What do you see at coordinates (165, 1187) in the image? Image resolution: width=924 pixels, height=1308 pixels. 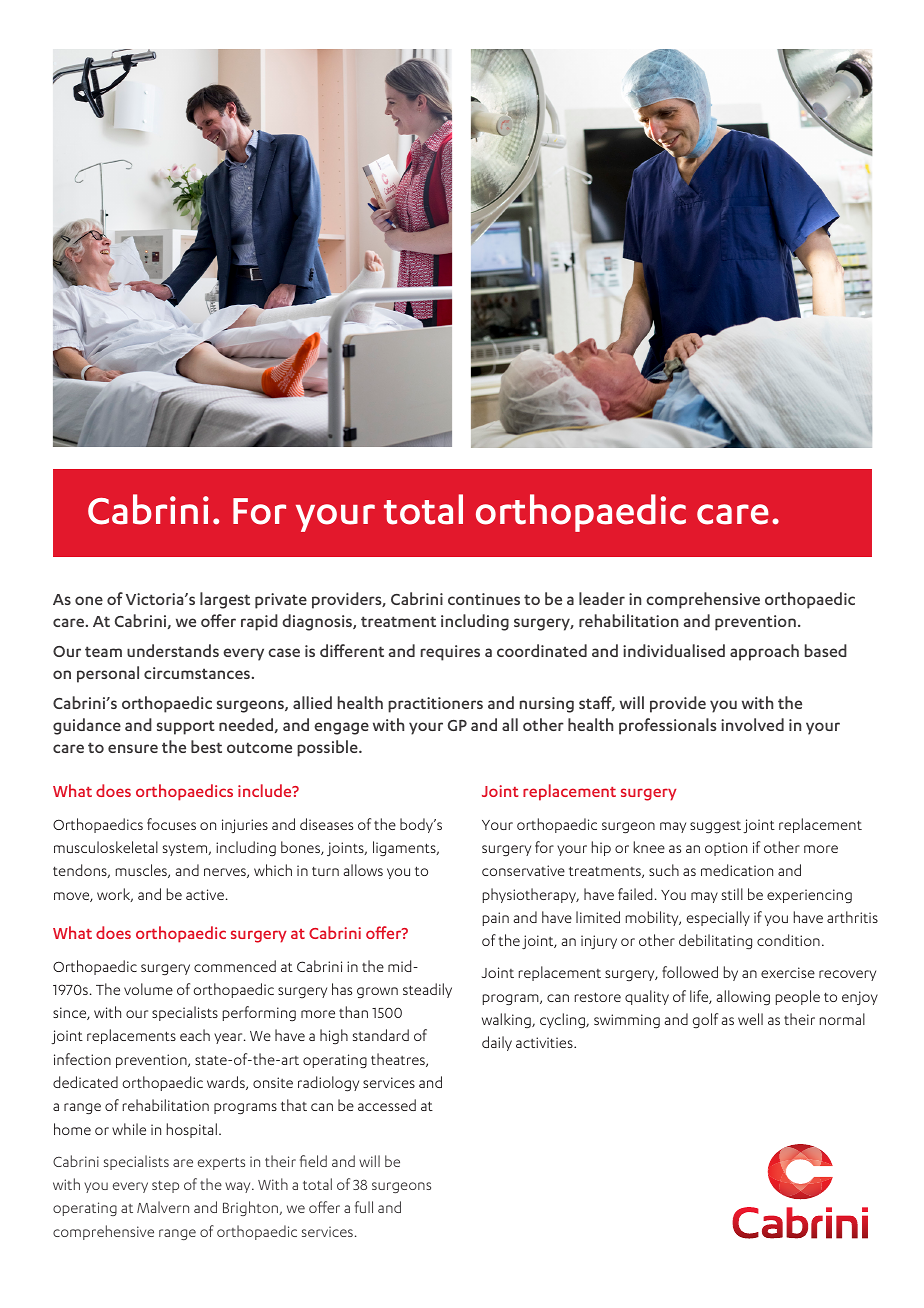 I see `step` at bounding box center [165, 1187].
